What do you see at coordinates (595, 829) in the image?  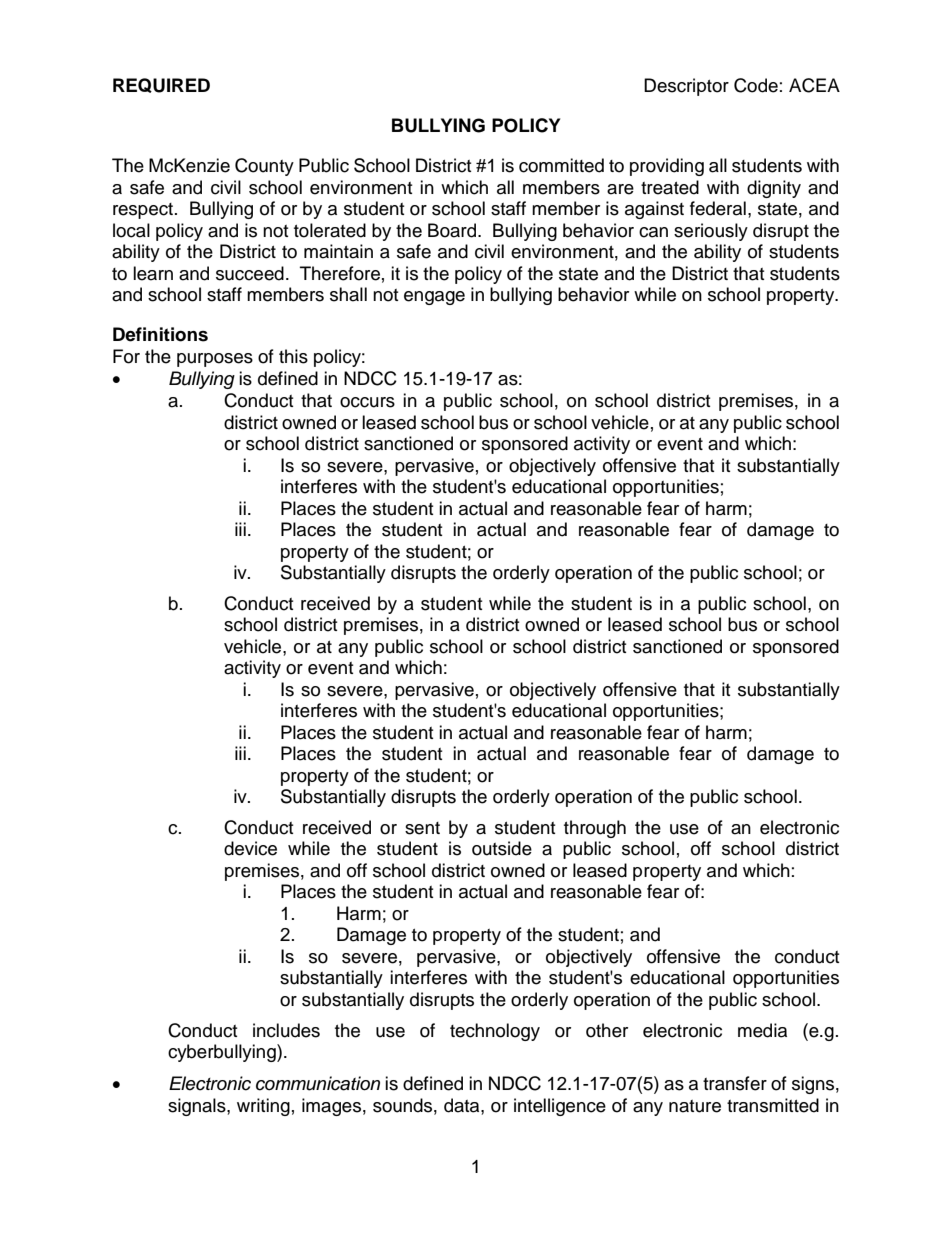 I see `through` at bounding box center [595, 829].
